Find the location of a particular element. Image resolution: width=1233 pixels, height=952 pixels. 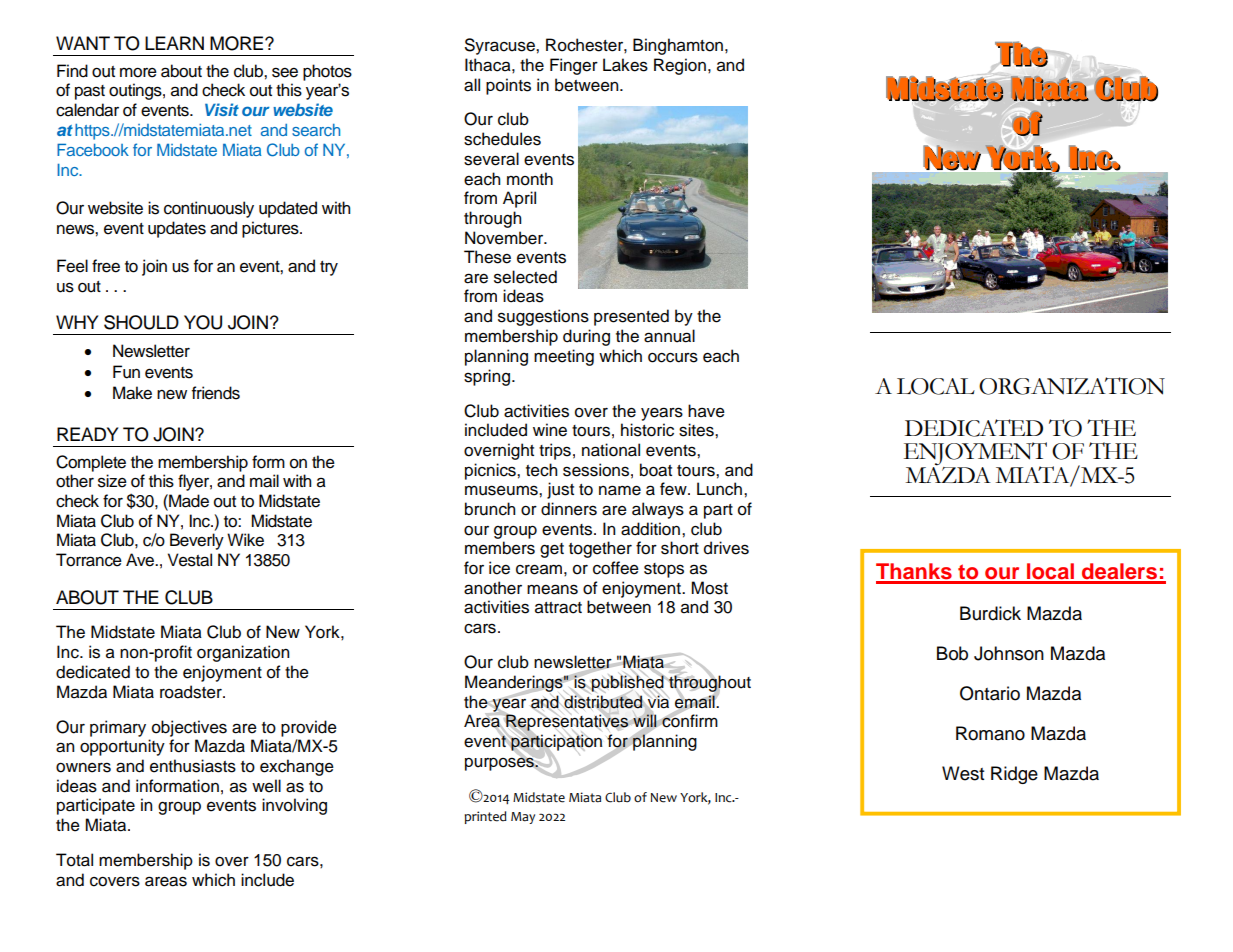

suggestions is located at coordinates (543, 317).
